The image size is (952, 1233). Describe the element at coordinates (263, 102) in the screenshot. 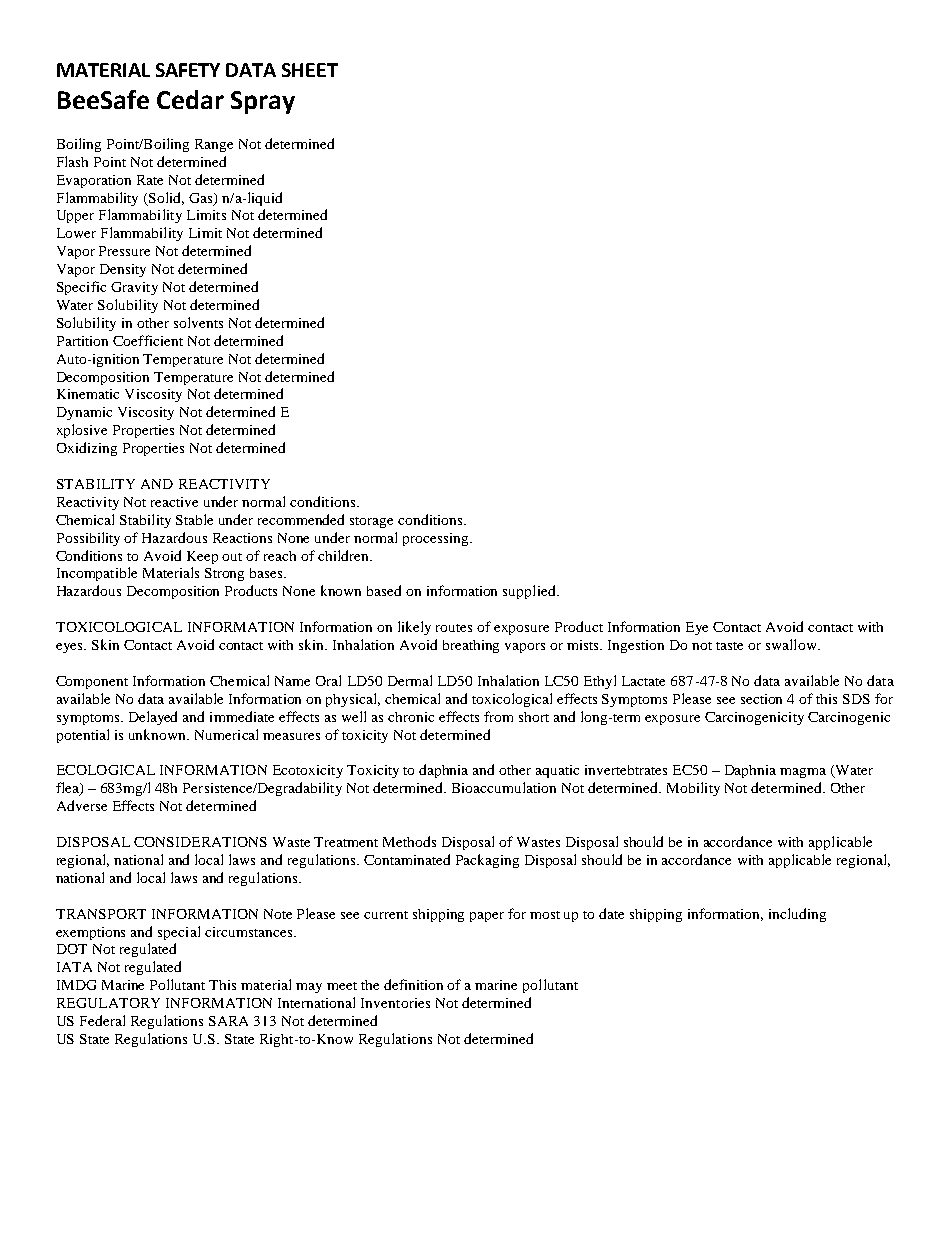

I see `Spray` at that location.
